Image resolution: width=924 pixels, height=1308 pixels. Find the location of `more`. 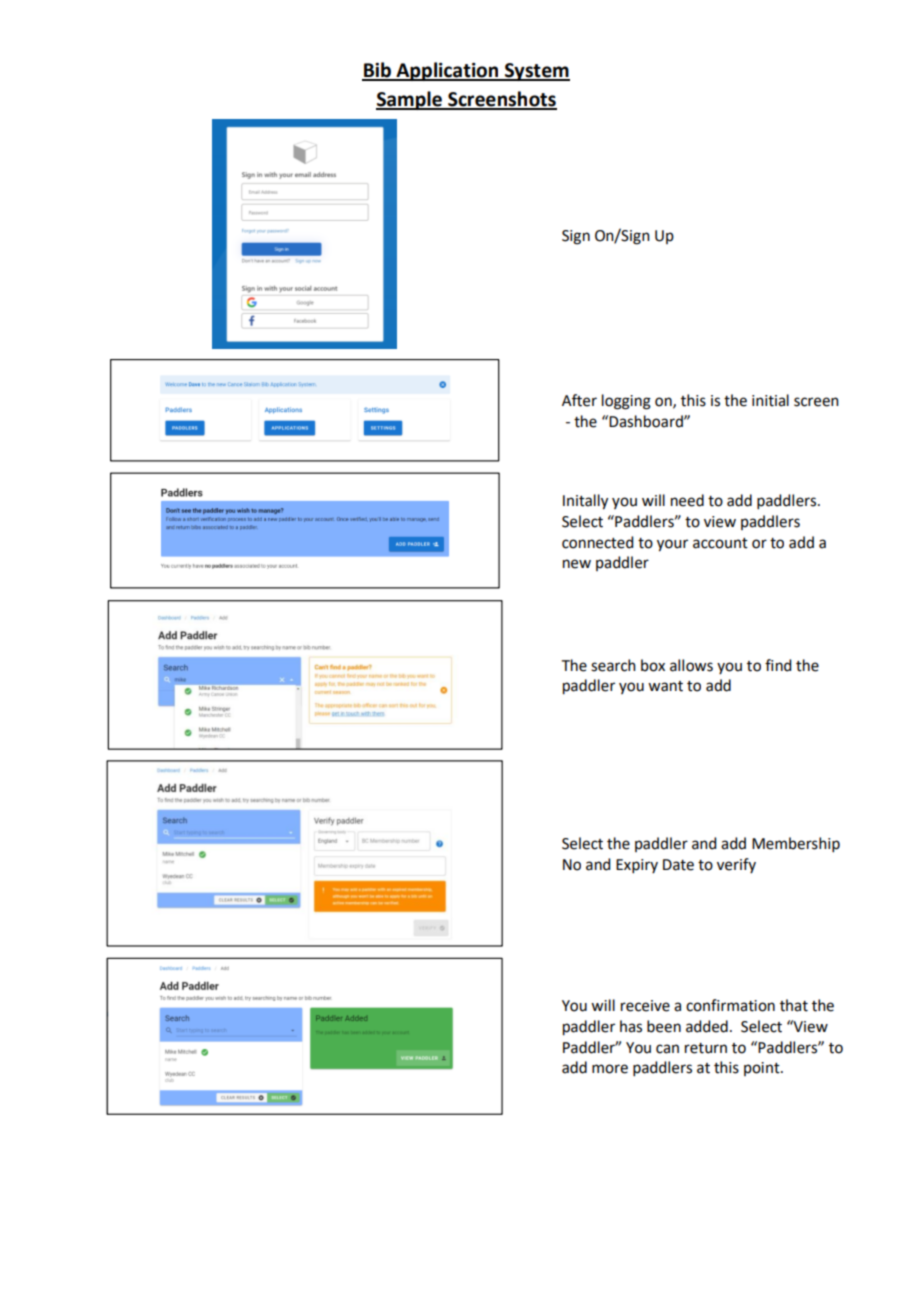

more is located at coordinates (610, 1069).
